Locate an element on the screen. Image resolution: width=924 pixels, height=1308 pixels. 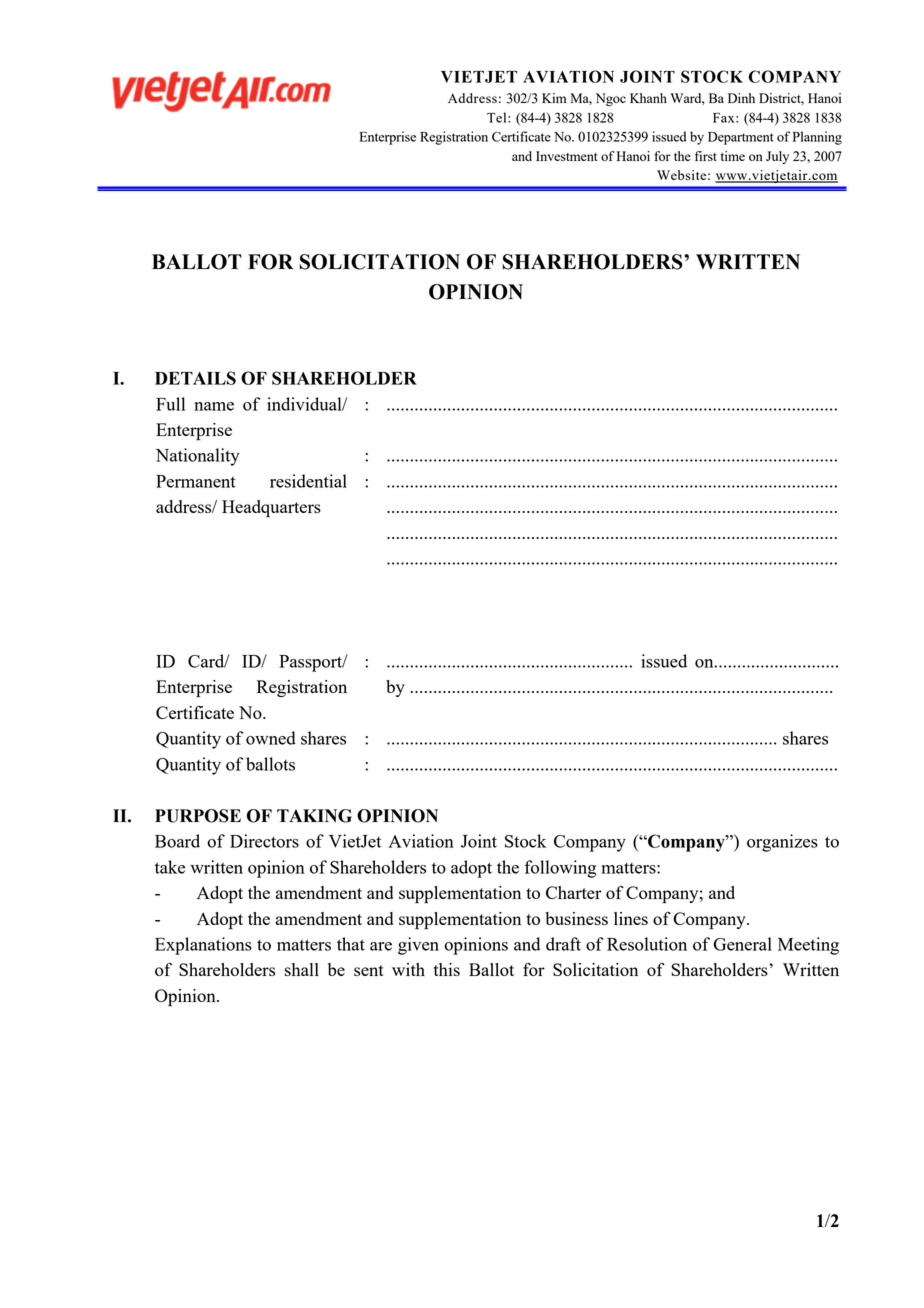
time is located at coordinates (733, 156).
